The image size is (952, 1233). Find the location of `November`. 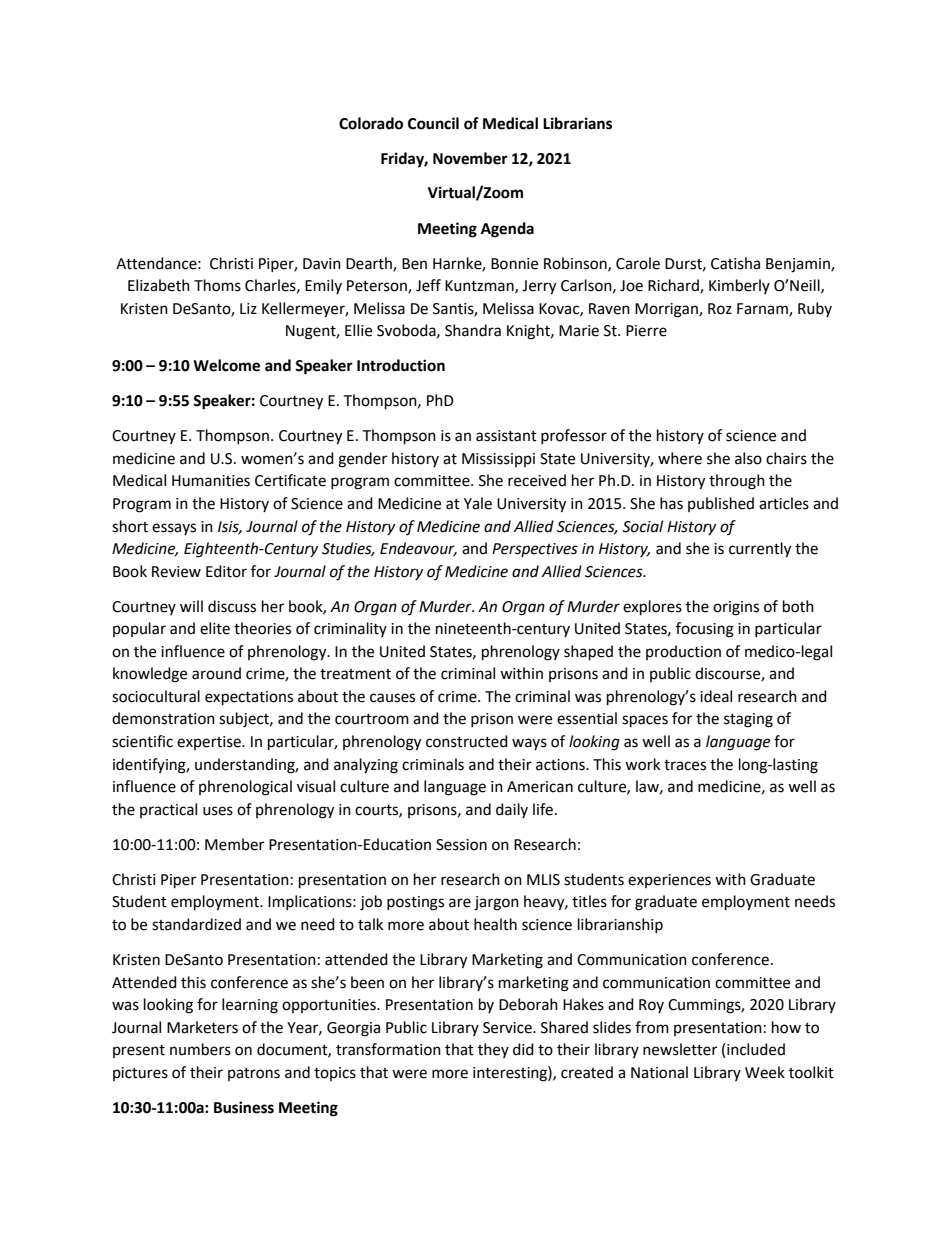

November is located at coordinates (470, 158).
